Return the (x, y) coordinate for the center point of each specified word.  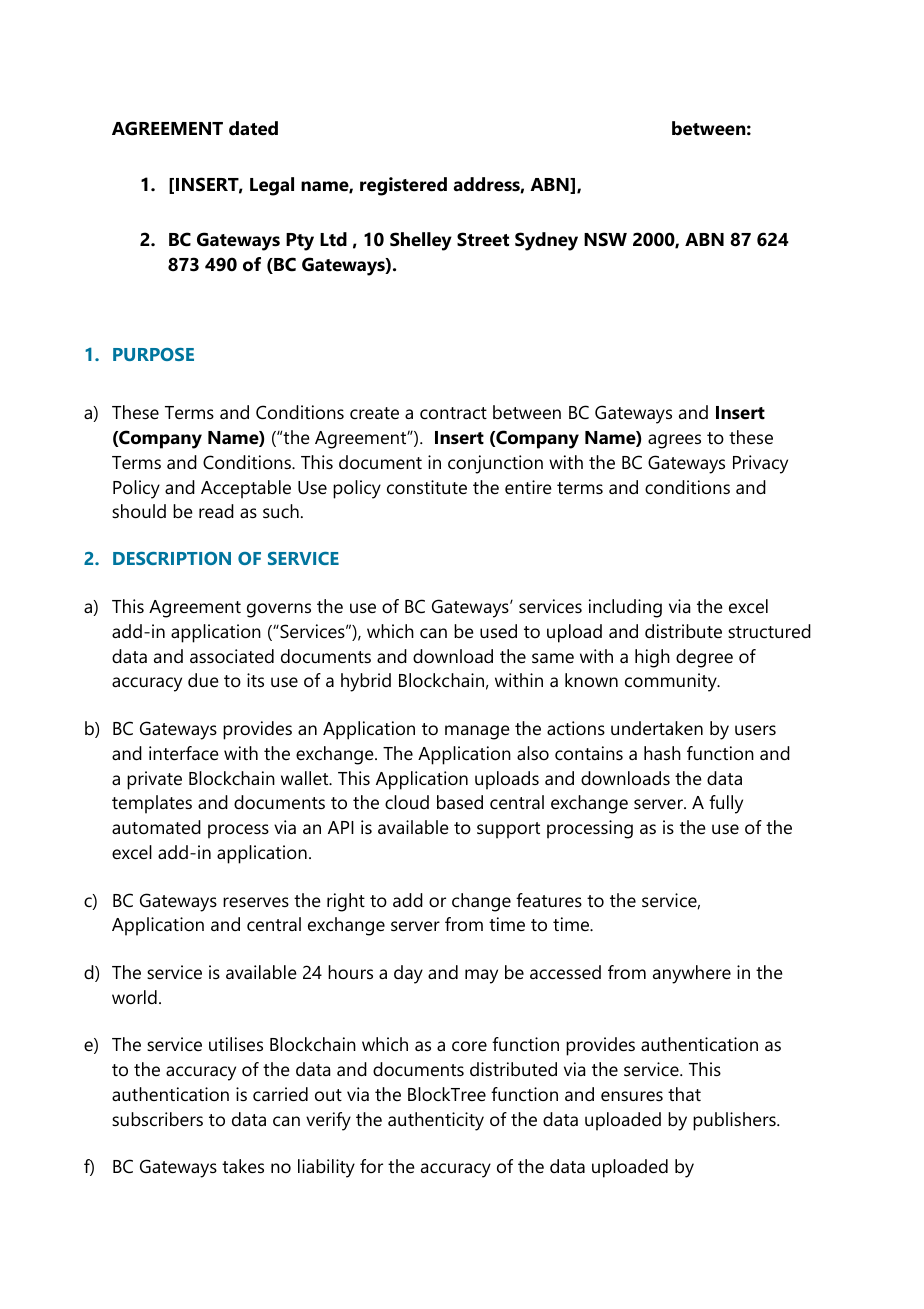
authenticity (436, 1121)
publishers (735, 1121)
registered (403, 186)
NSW (605, 239)
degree (704, 658)
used (498, 631)
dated (253, 128)
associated (232, 656)
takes (243, 1166)
